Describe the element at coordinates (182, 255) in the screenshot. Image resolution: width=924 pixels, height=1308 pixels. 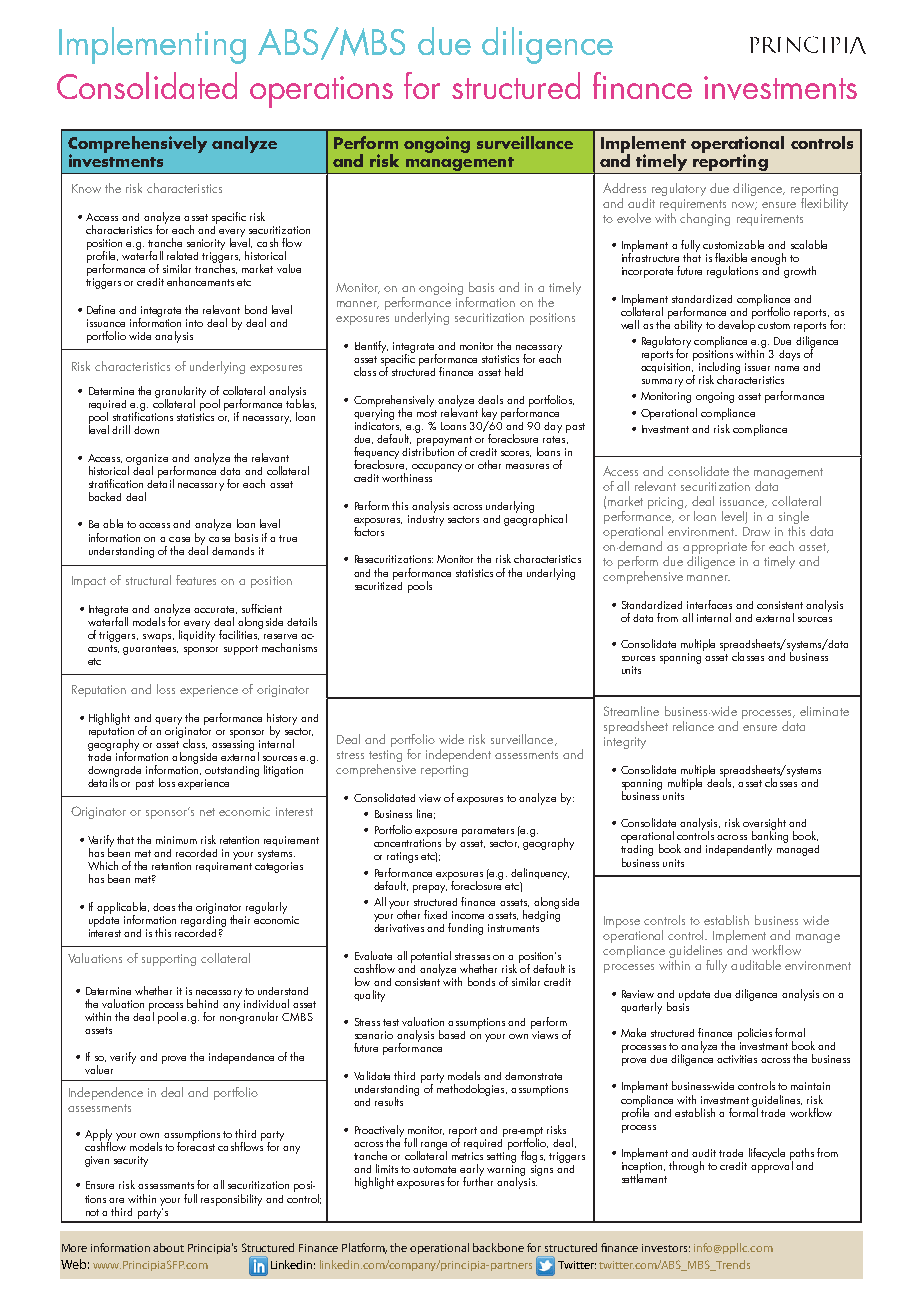
I see `related` at that location.
